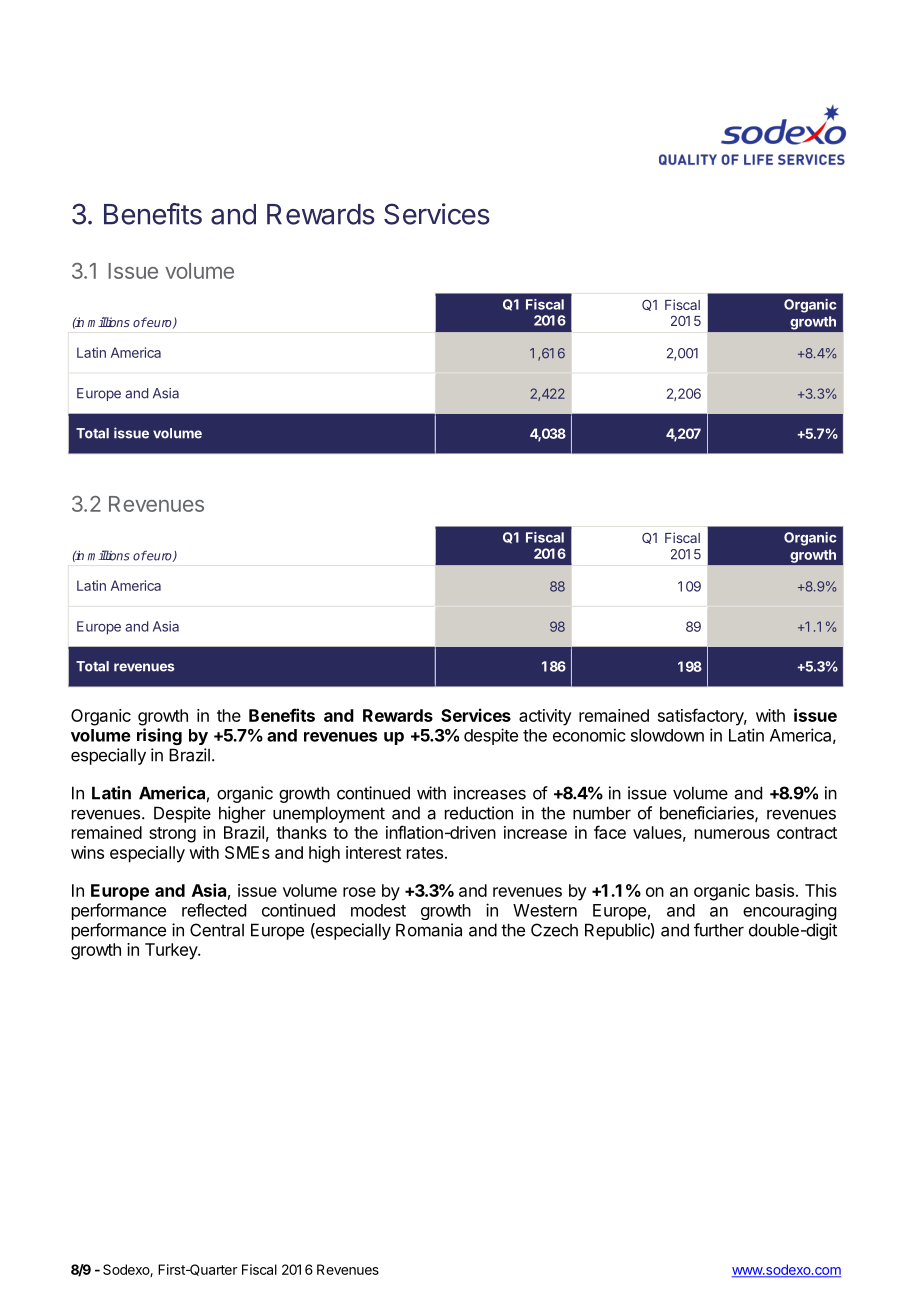 This screenshot has height=1309, width=924. I want to click on activity, so click(545, 717).
